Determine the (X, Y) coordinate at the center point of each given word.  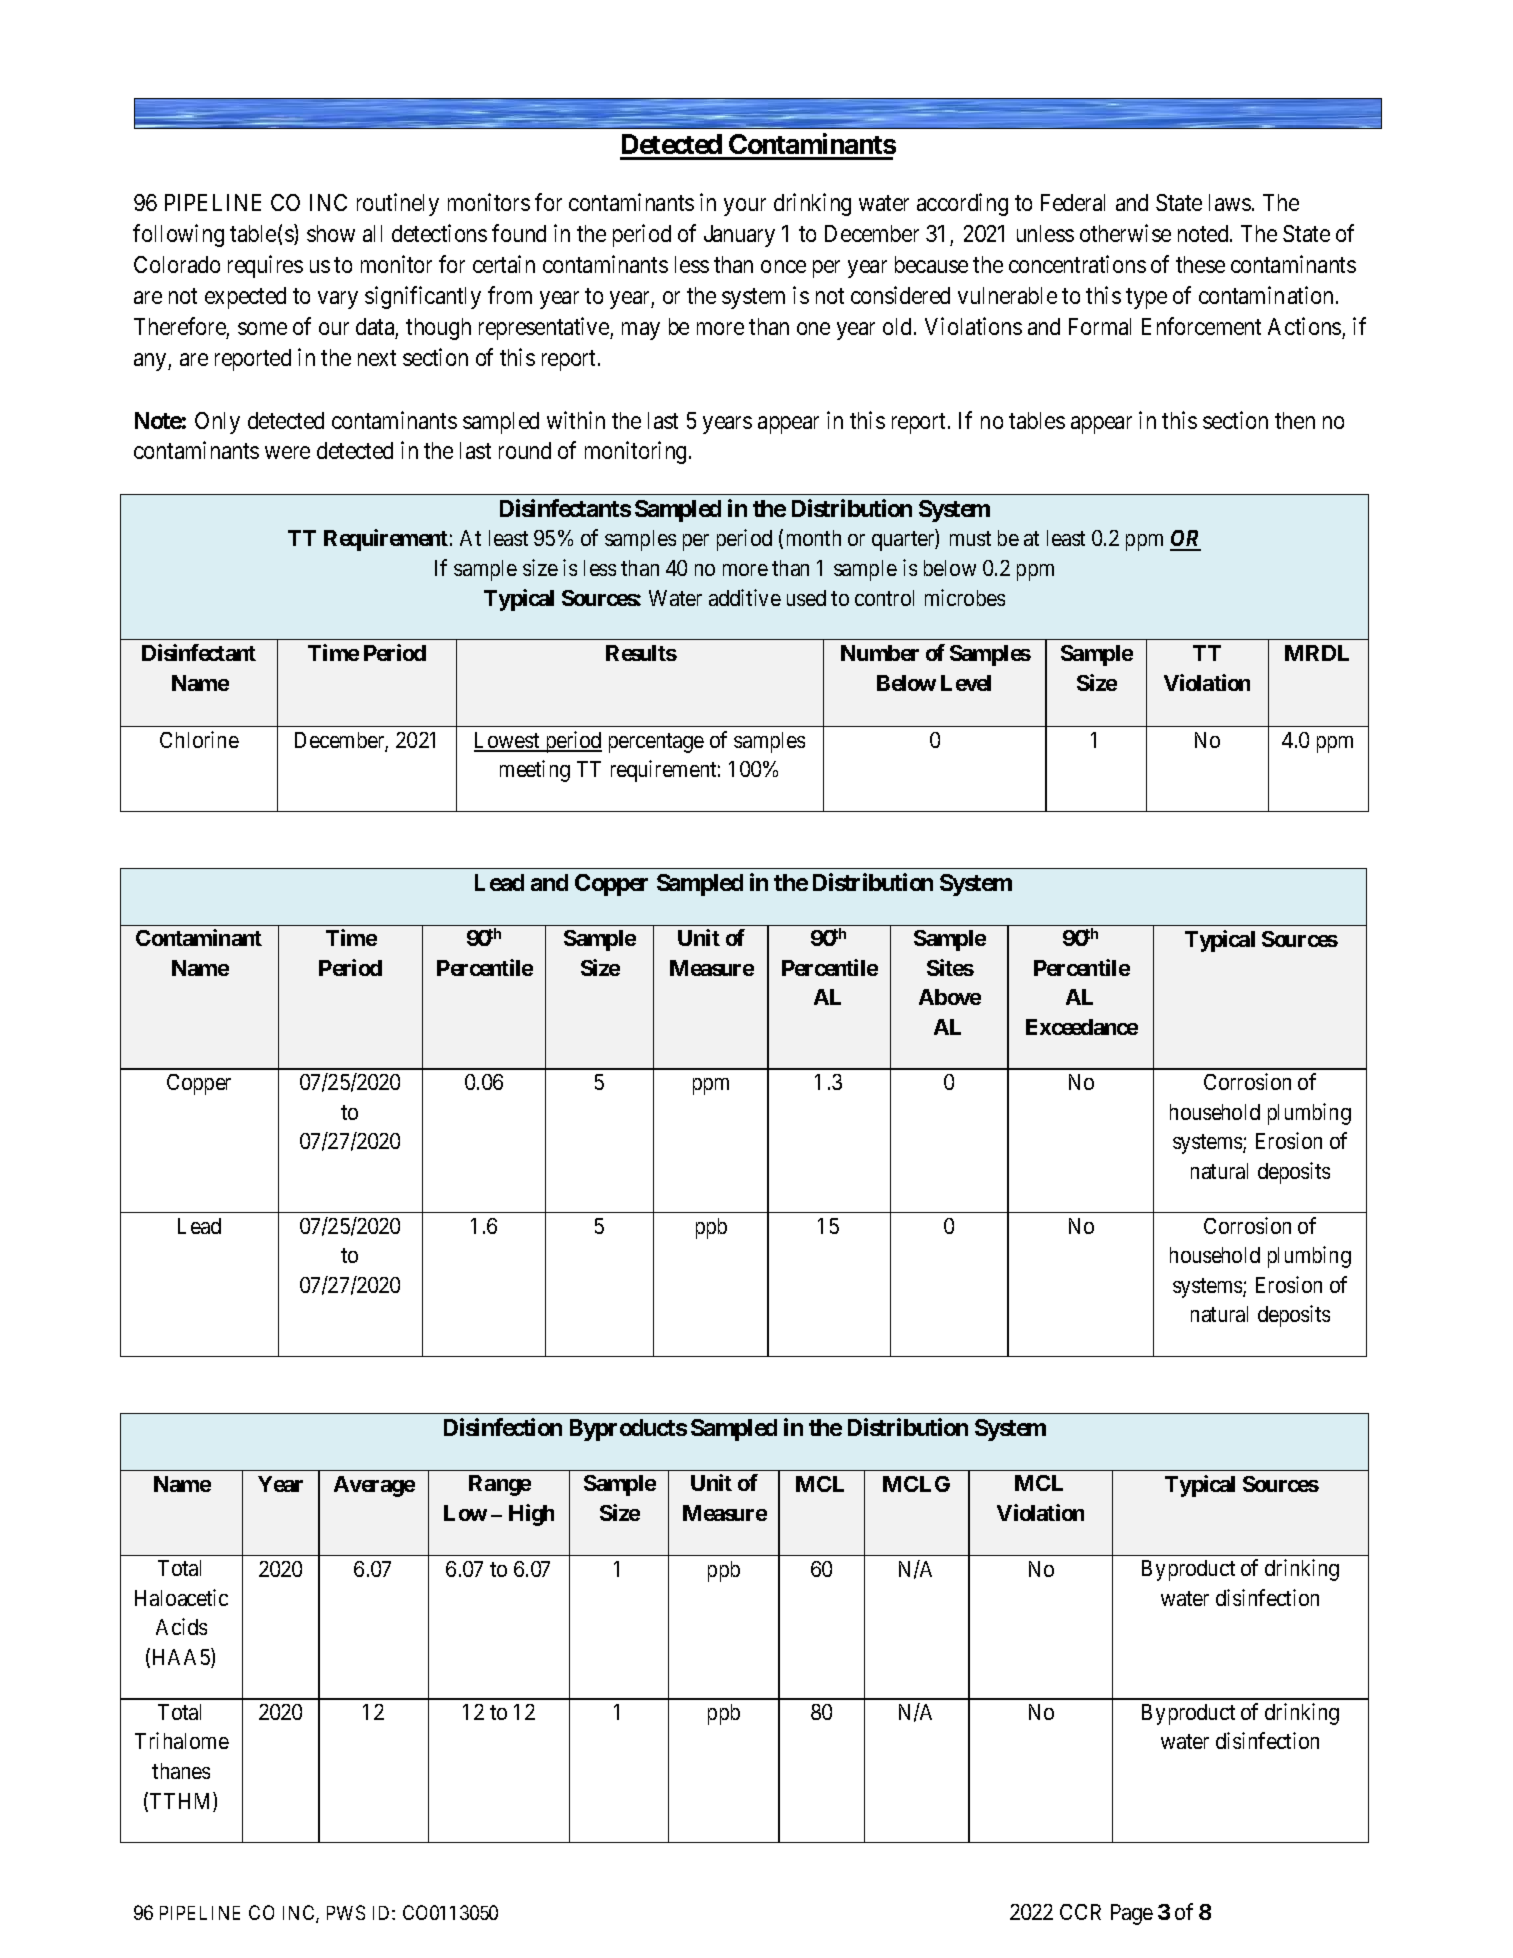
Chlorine (199, 739)
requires (265, 266)
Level (966, 683)
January (739, 236)
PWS (346, 1912)
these (1200, 264)
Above (950, 997)
